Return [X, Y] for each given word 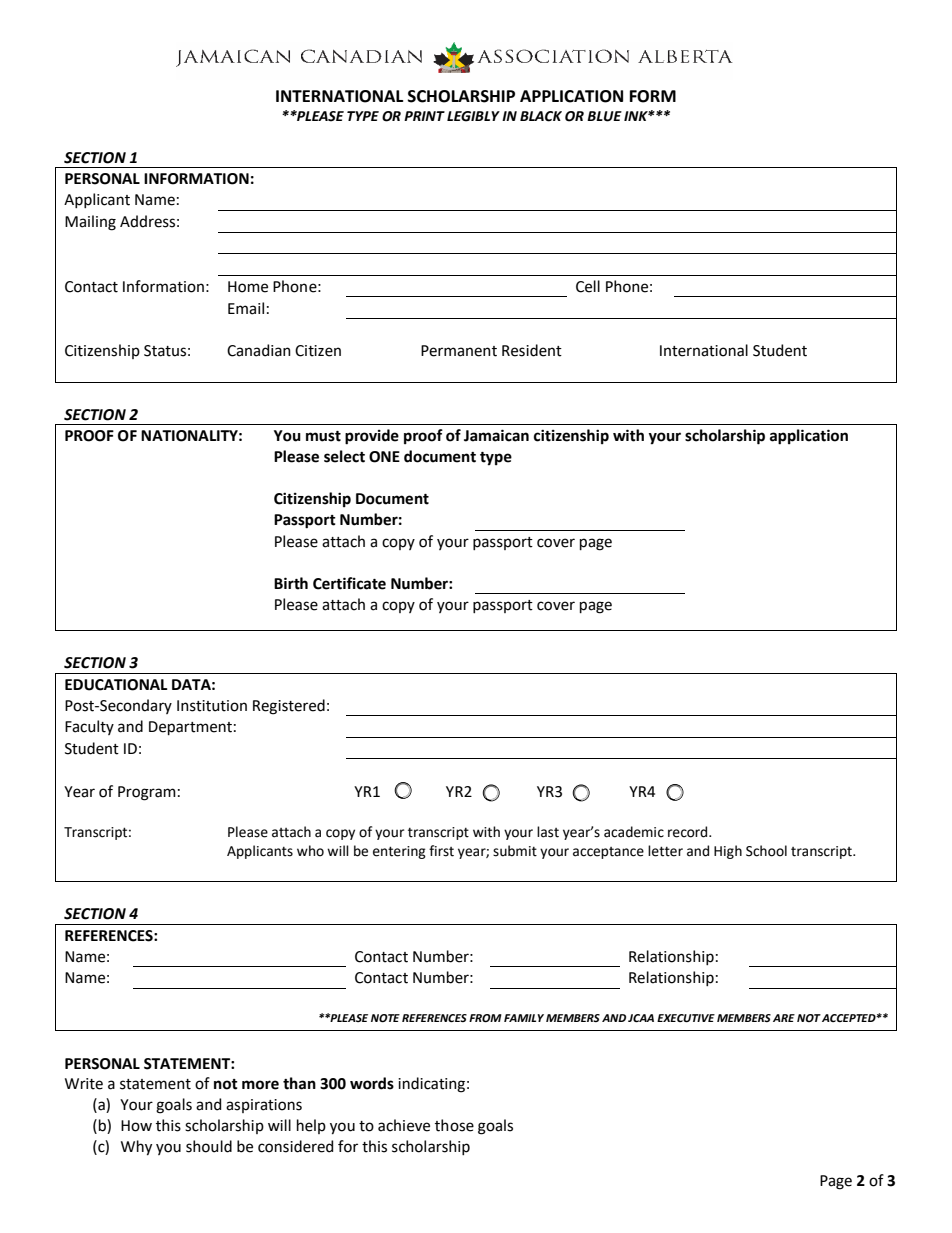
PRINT [424, 116]
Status [165, 351]
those [454, 1125]
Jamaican [496, 435]
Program [147, 793]
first [441, 851]
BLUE [604, 116]
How [136, 1126]
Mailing [90, 223]
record [689, 832]
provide [372, 437]
